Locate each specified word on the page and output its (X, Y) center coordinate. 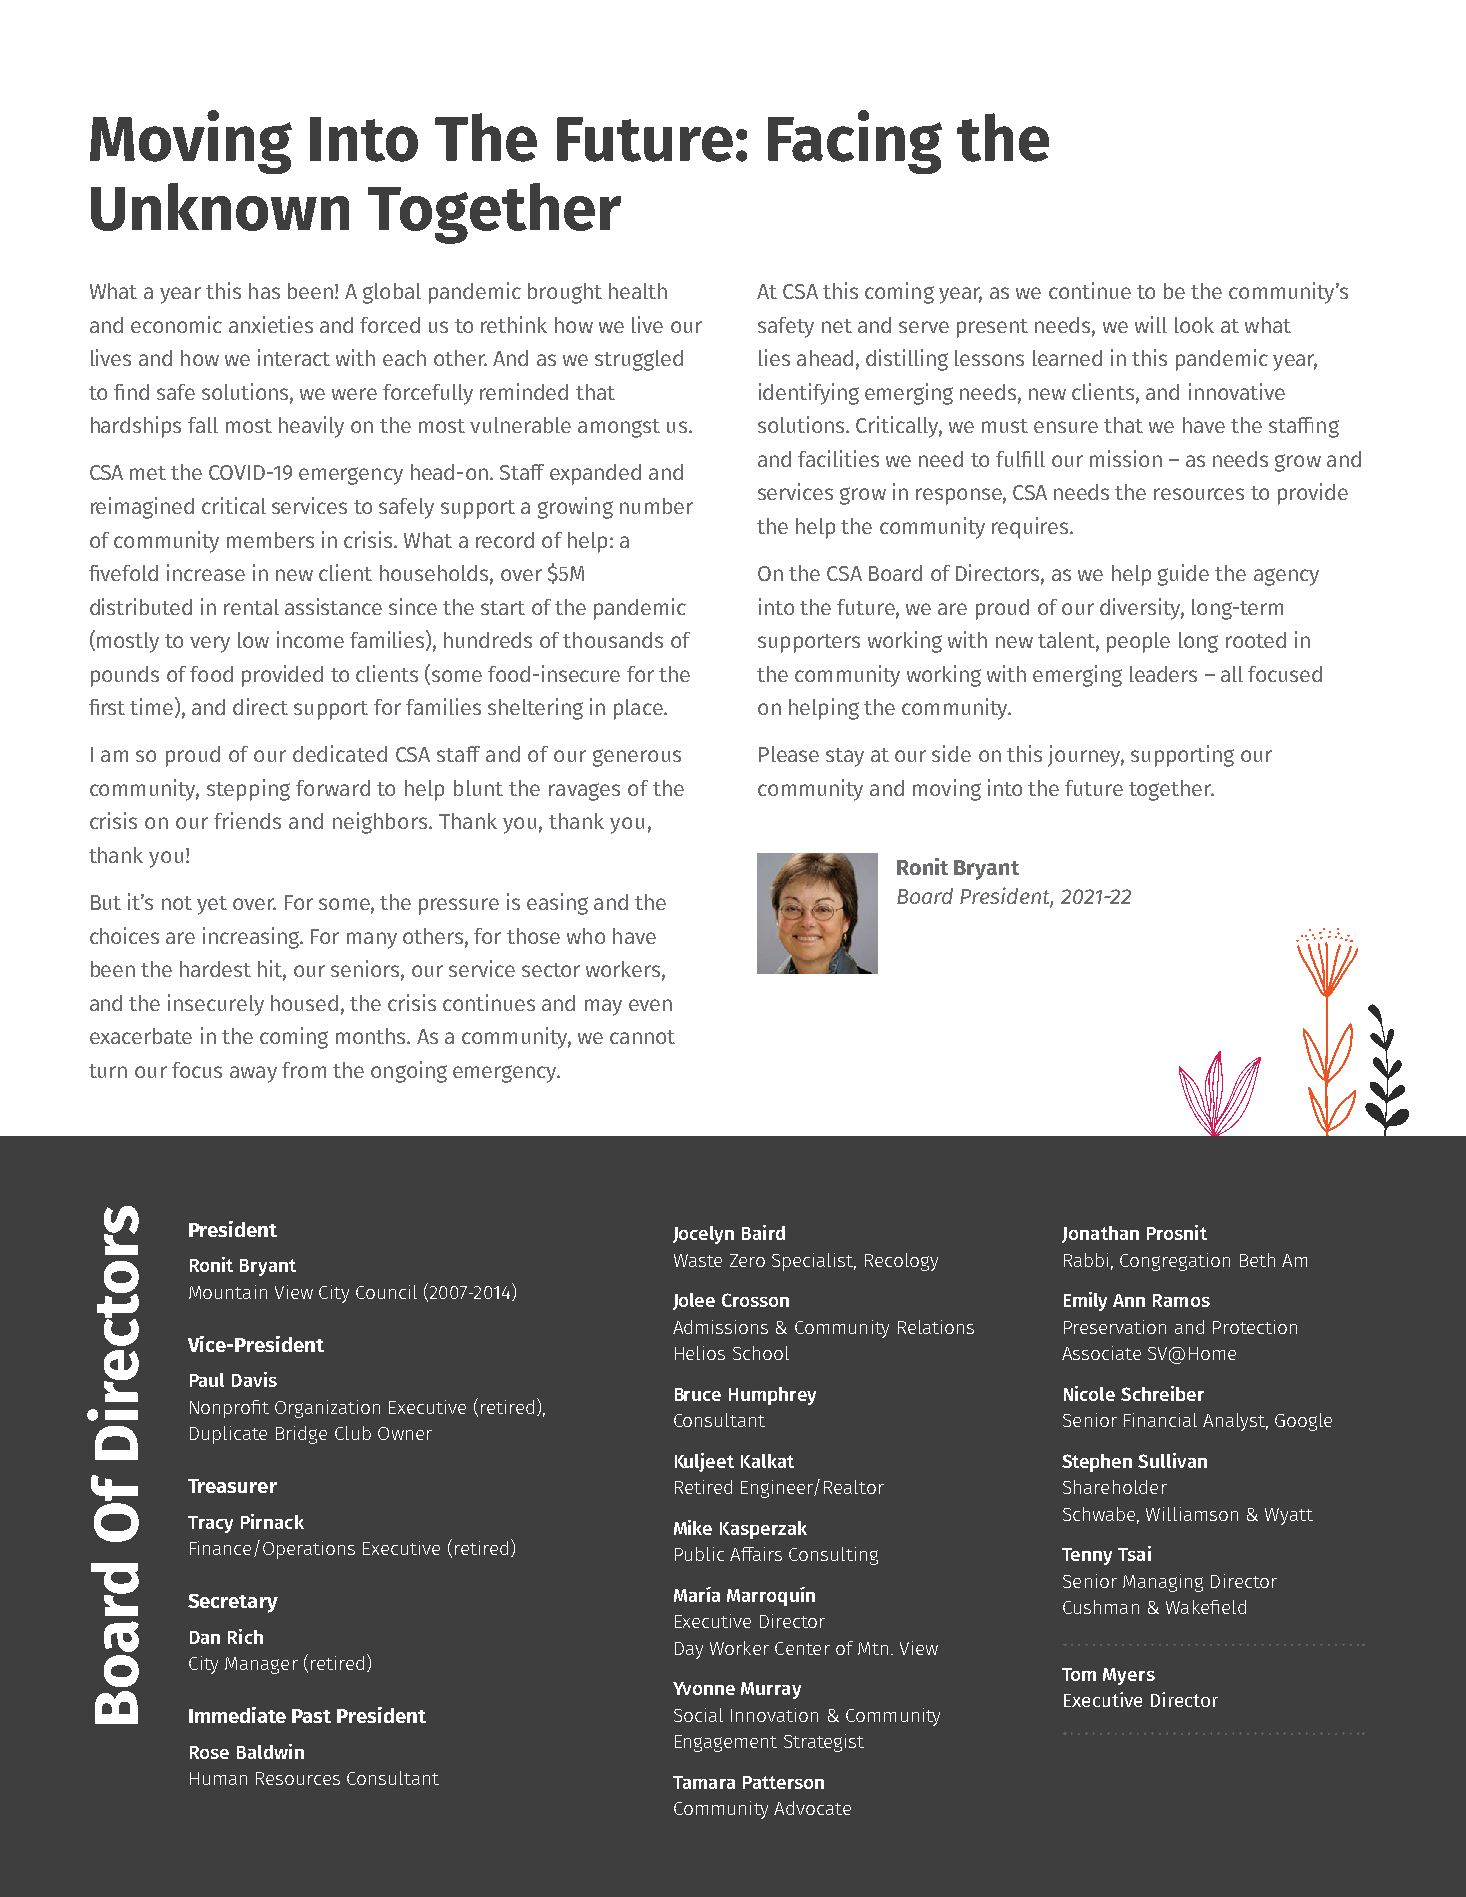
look (1194, 325)
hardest (215, 969)
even (650, 1005)
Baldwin (270, 1751)
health (638, 291)
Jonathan (1100, 1234)
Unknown (220, 207)
